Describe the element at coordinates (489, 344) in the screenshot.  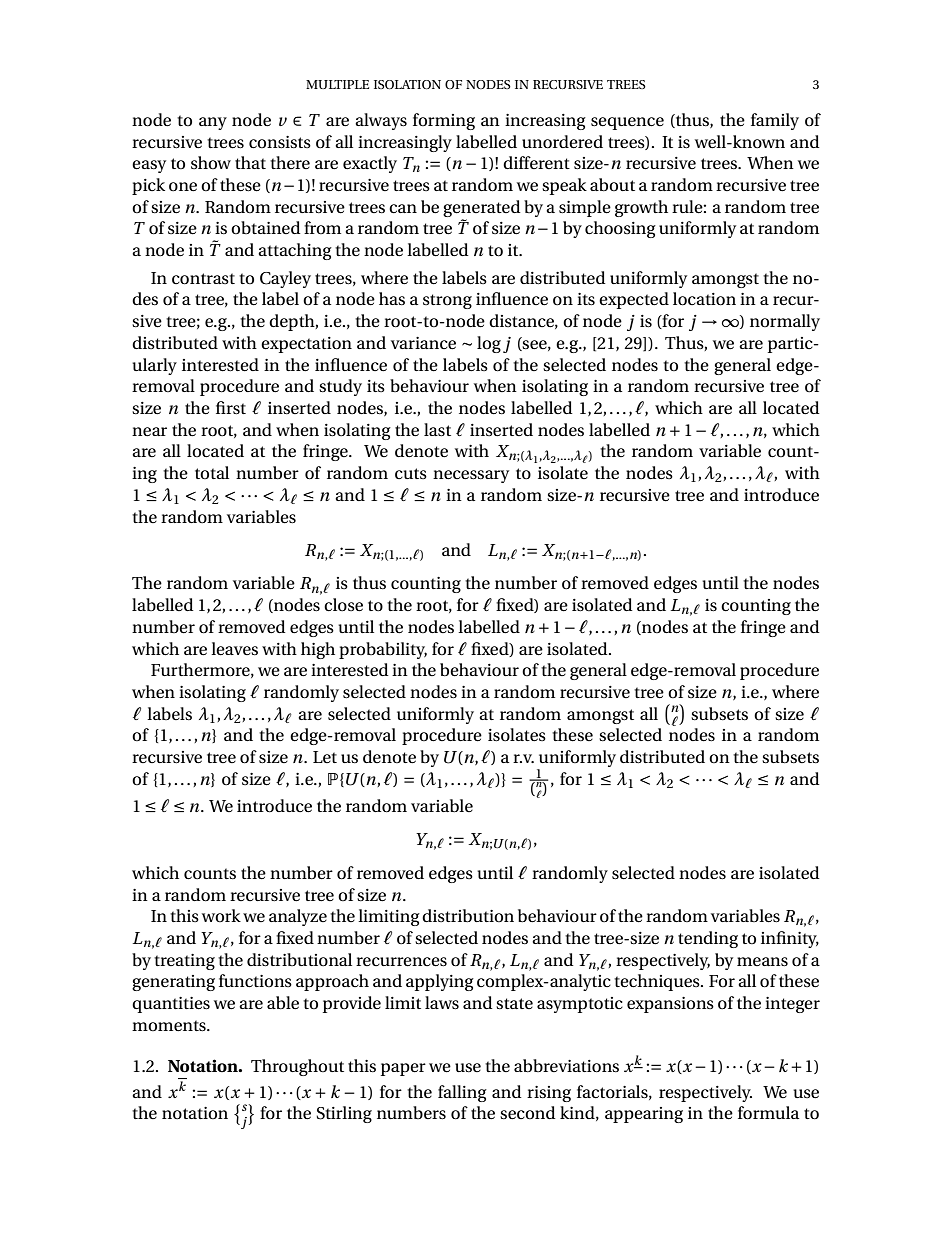
I see `log` at that location.
